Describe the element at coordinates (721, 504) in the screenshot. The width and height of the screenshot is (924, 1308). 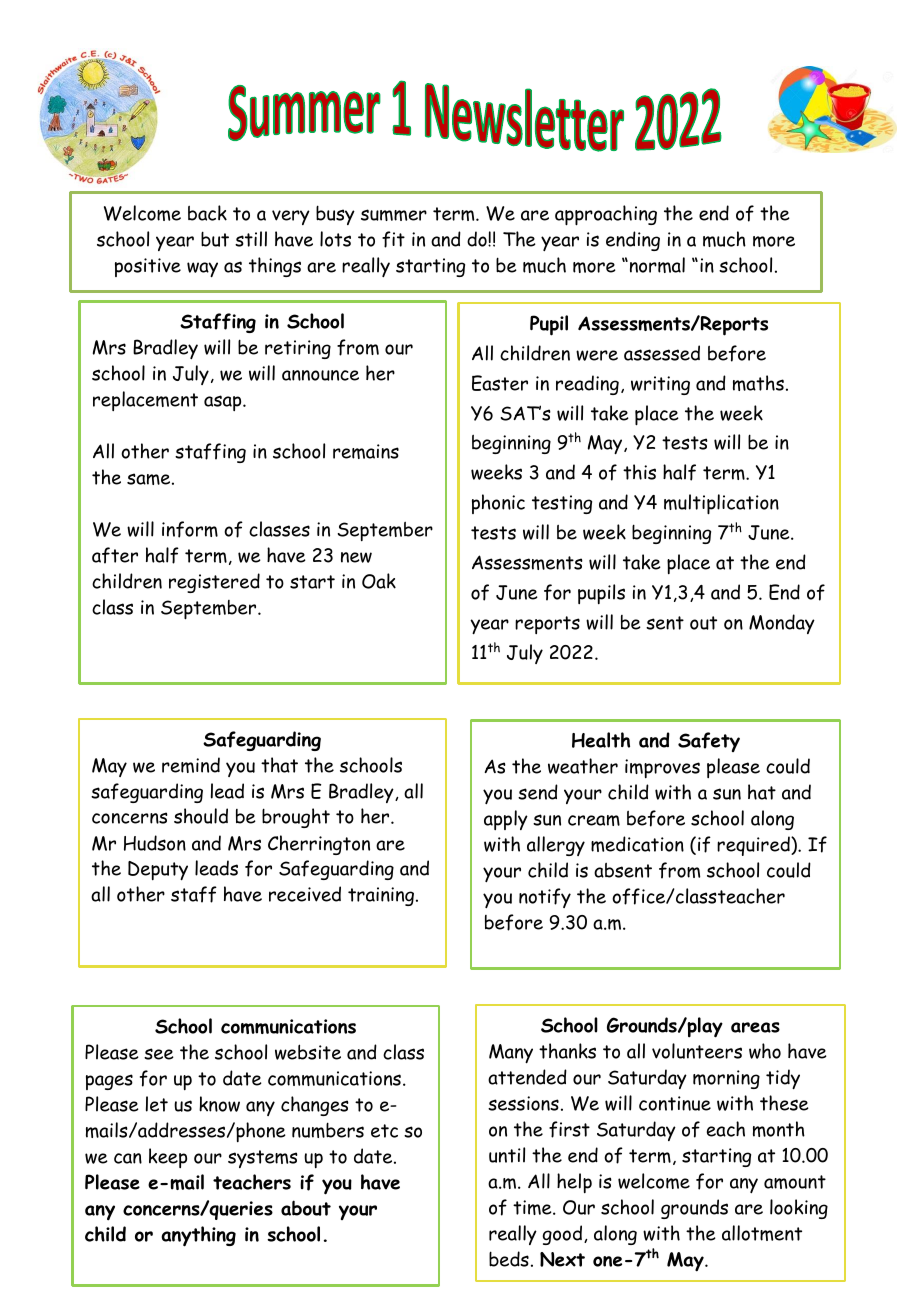
I see `multiplication` at that location.
